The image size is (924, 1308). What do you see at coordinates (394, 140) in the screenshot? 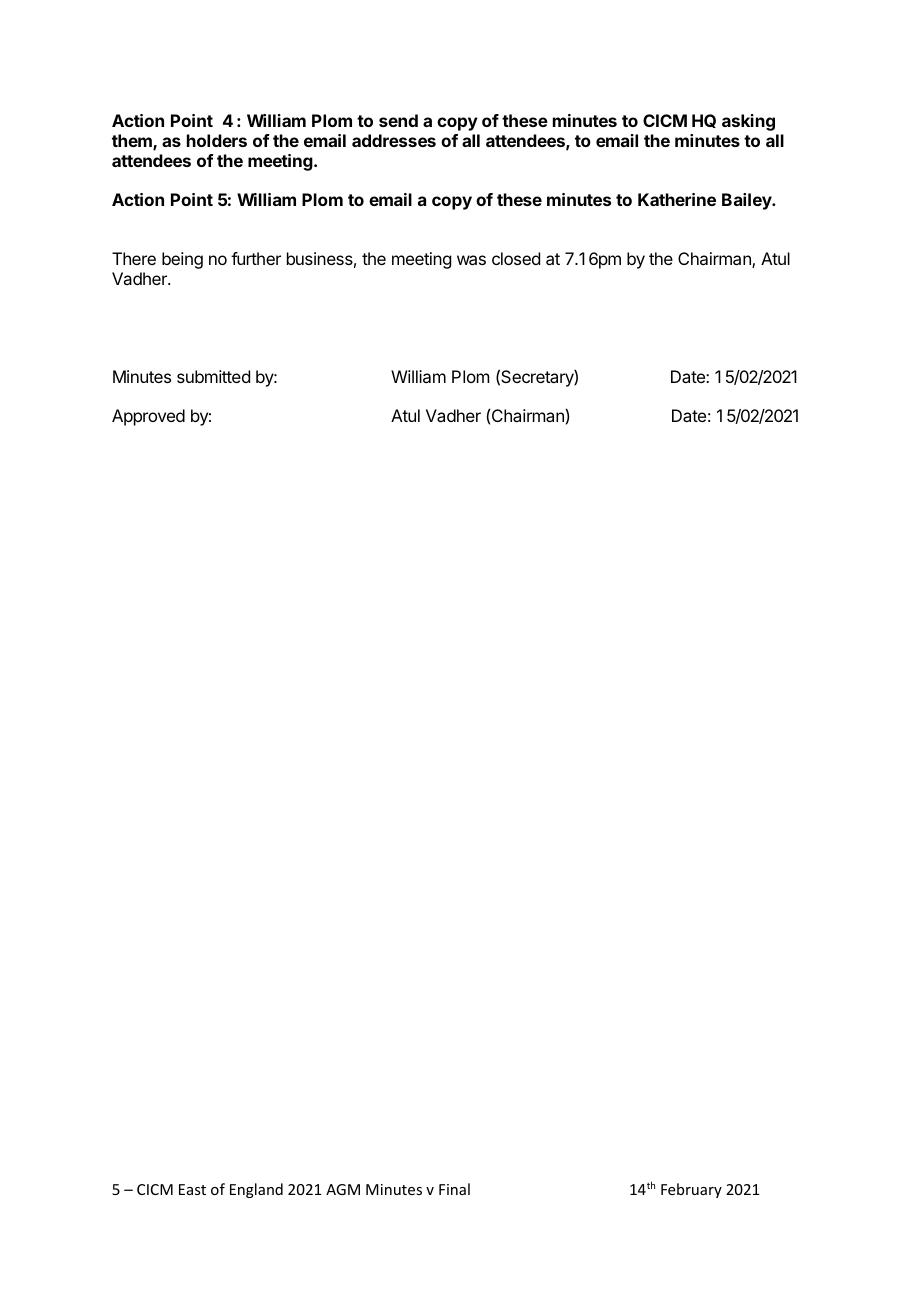
I see `addresses` at bounding box center [394, 140].
